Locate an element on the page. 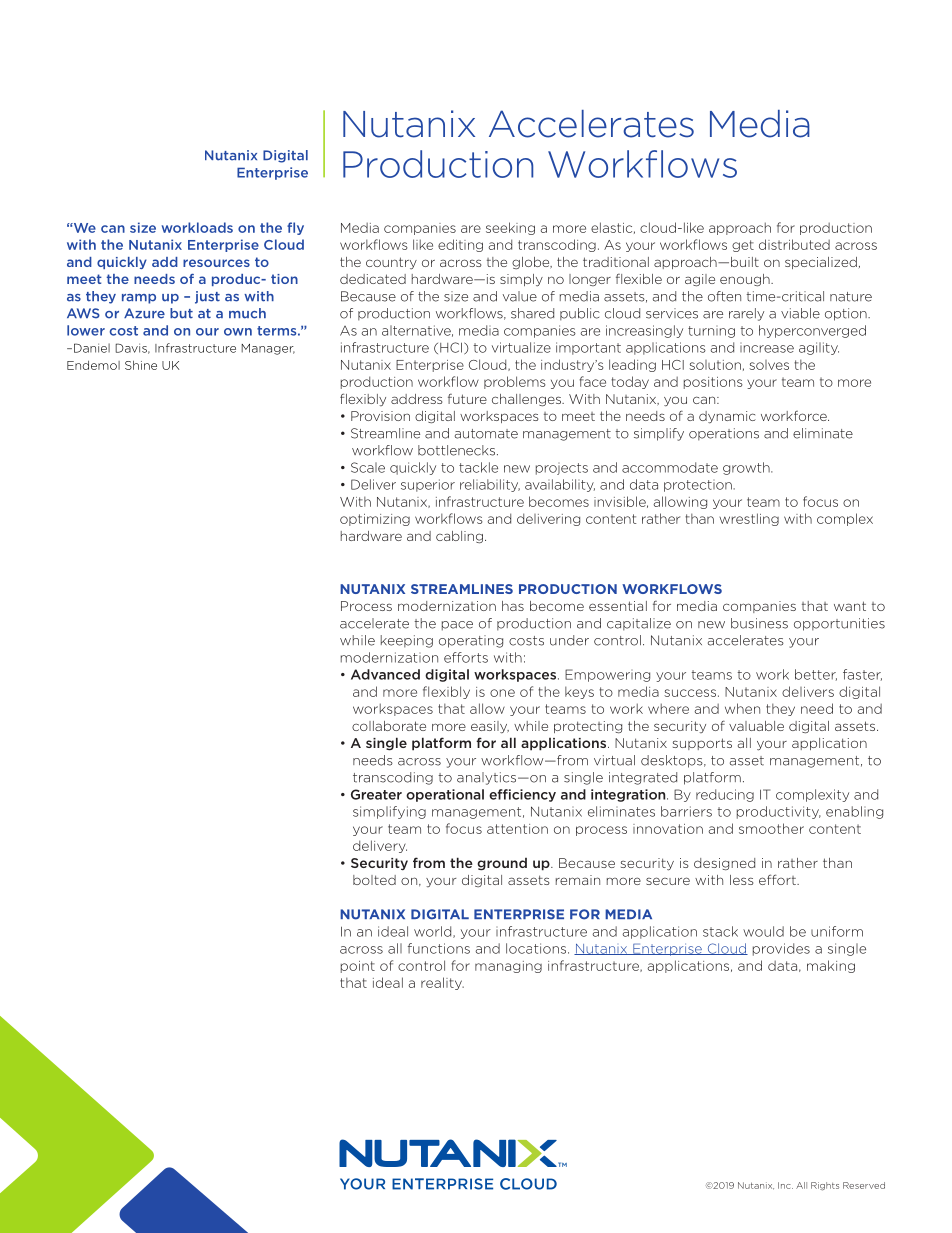 This image has height=1233, width=952. reliability is located at coordinates (490, 485).
